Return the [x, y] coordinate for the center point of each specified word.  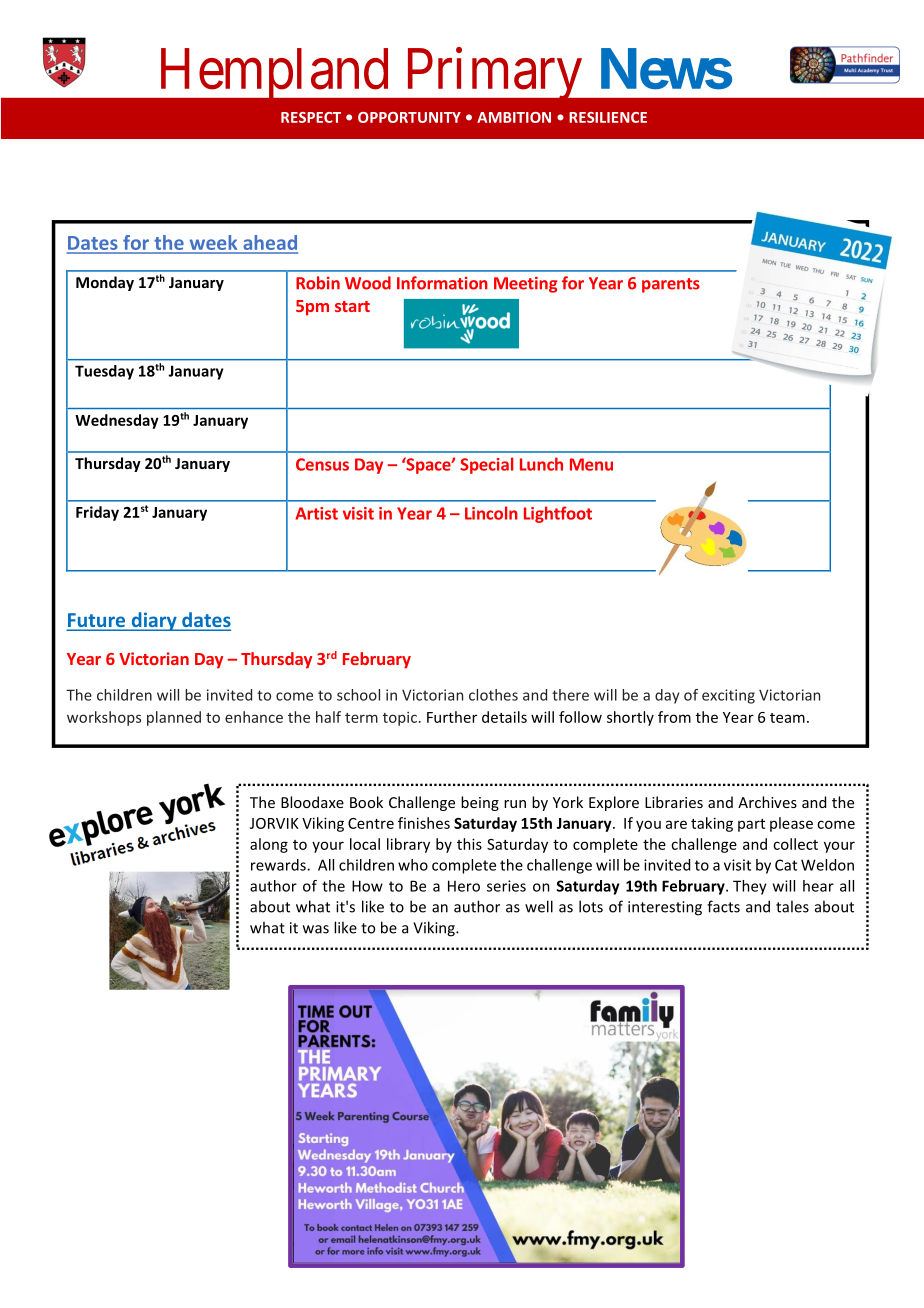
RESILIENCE [608, 117]
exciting [728, 696]
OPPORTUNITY [409, 117]
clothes [493, 695]
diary [154, 621]
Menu [591, 464]
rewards [279, 865]
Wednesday [117, 421]
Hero [464, 886]
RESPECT [311, 117]
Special [486, 465]
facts [723, 906]
